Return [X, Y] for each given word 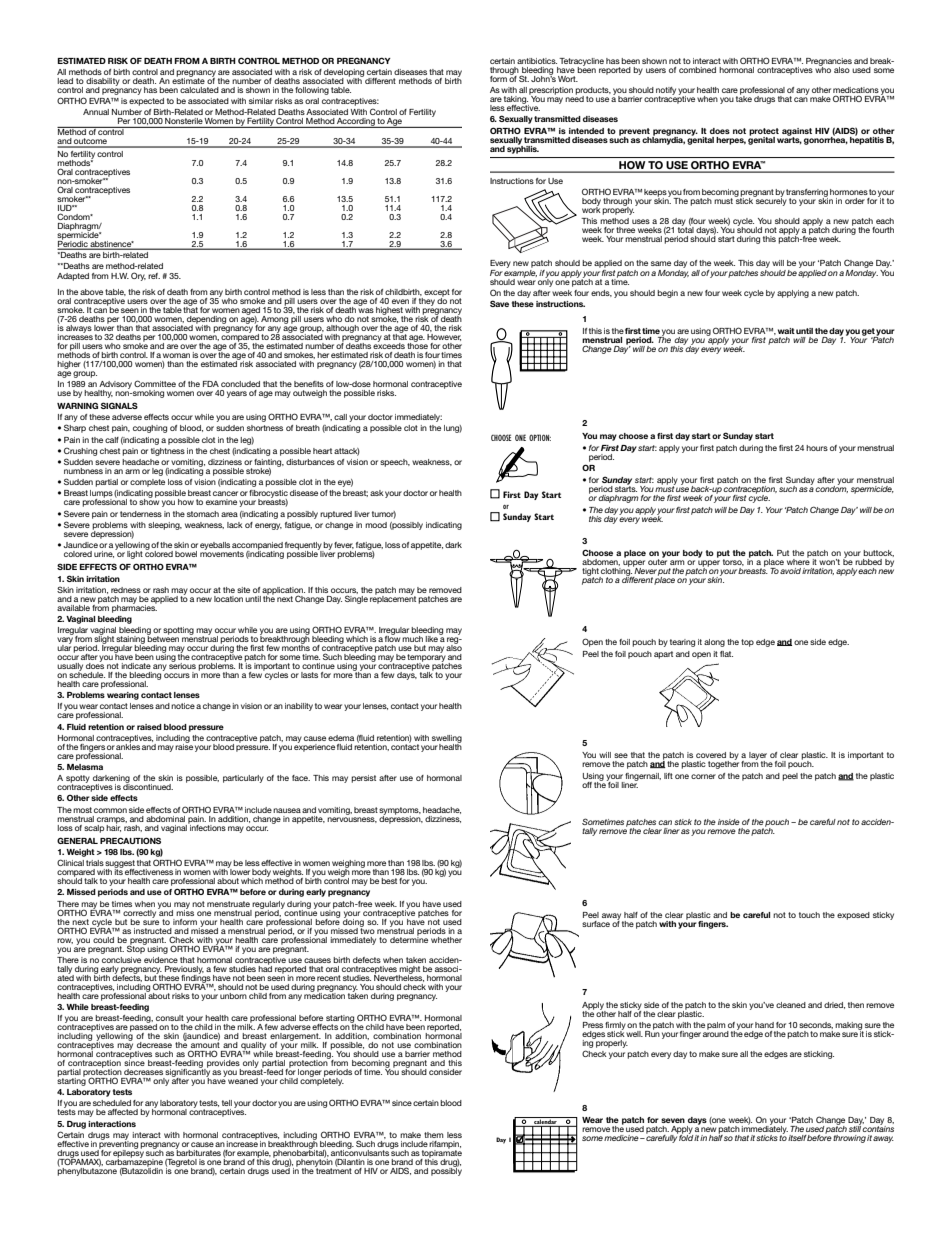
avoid [790, 571]
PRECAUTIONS [130, 840]
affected [123, 1112]
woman [176, 355]
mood [376, 525]
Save [499, 303]
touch [809, 915]
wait [786, 331]
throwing [849, 1139]
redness [126, 590]
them [434, 1135]
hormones [849, 192]
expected [146, 102]
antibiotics [537, 61]
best [389, 881]
